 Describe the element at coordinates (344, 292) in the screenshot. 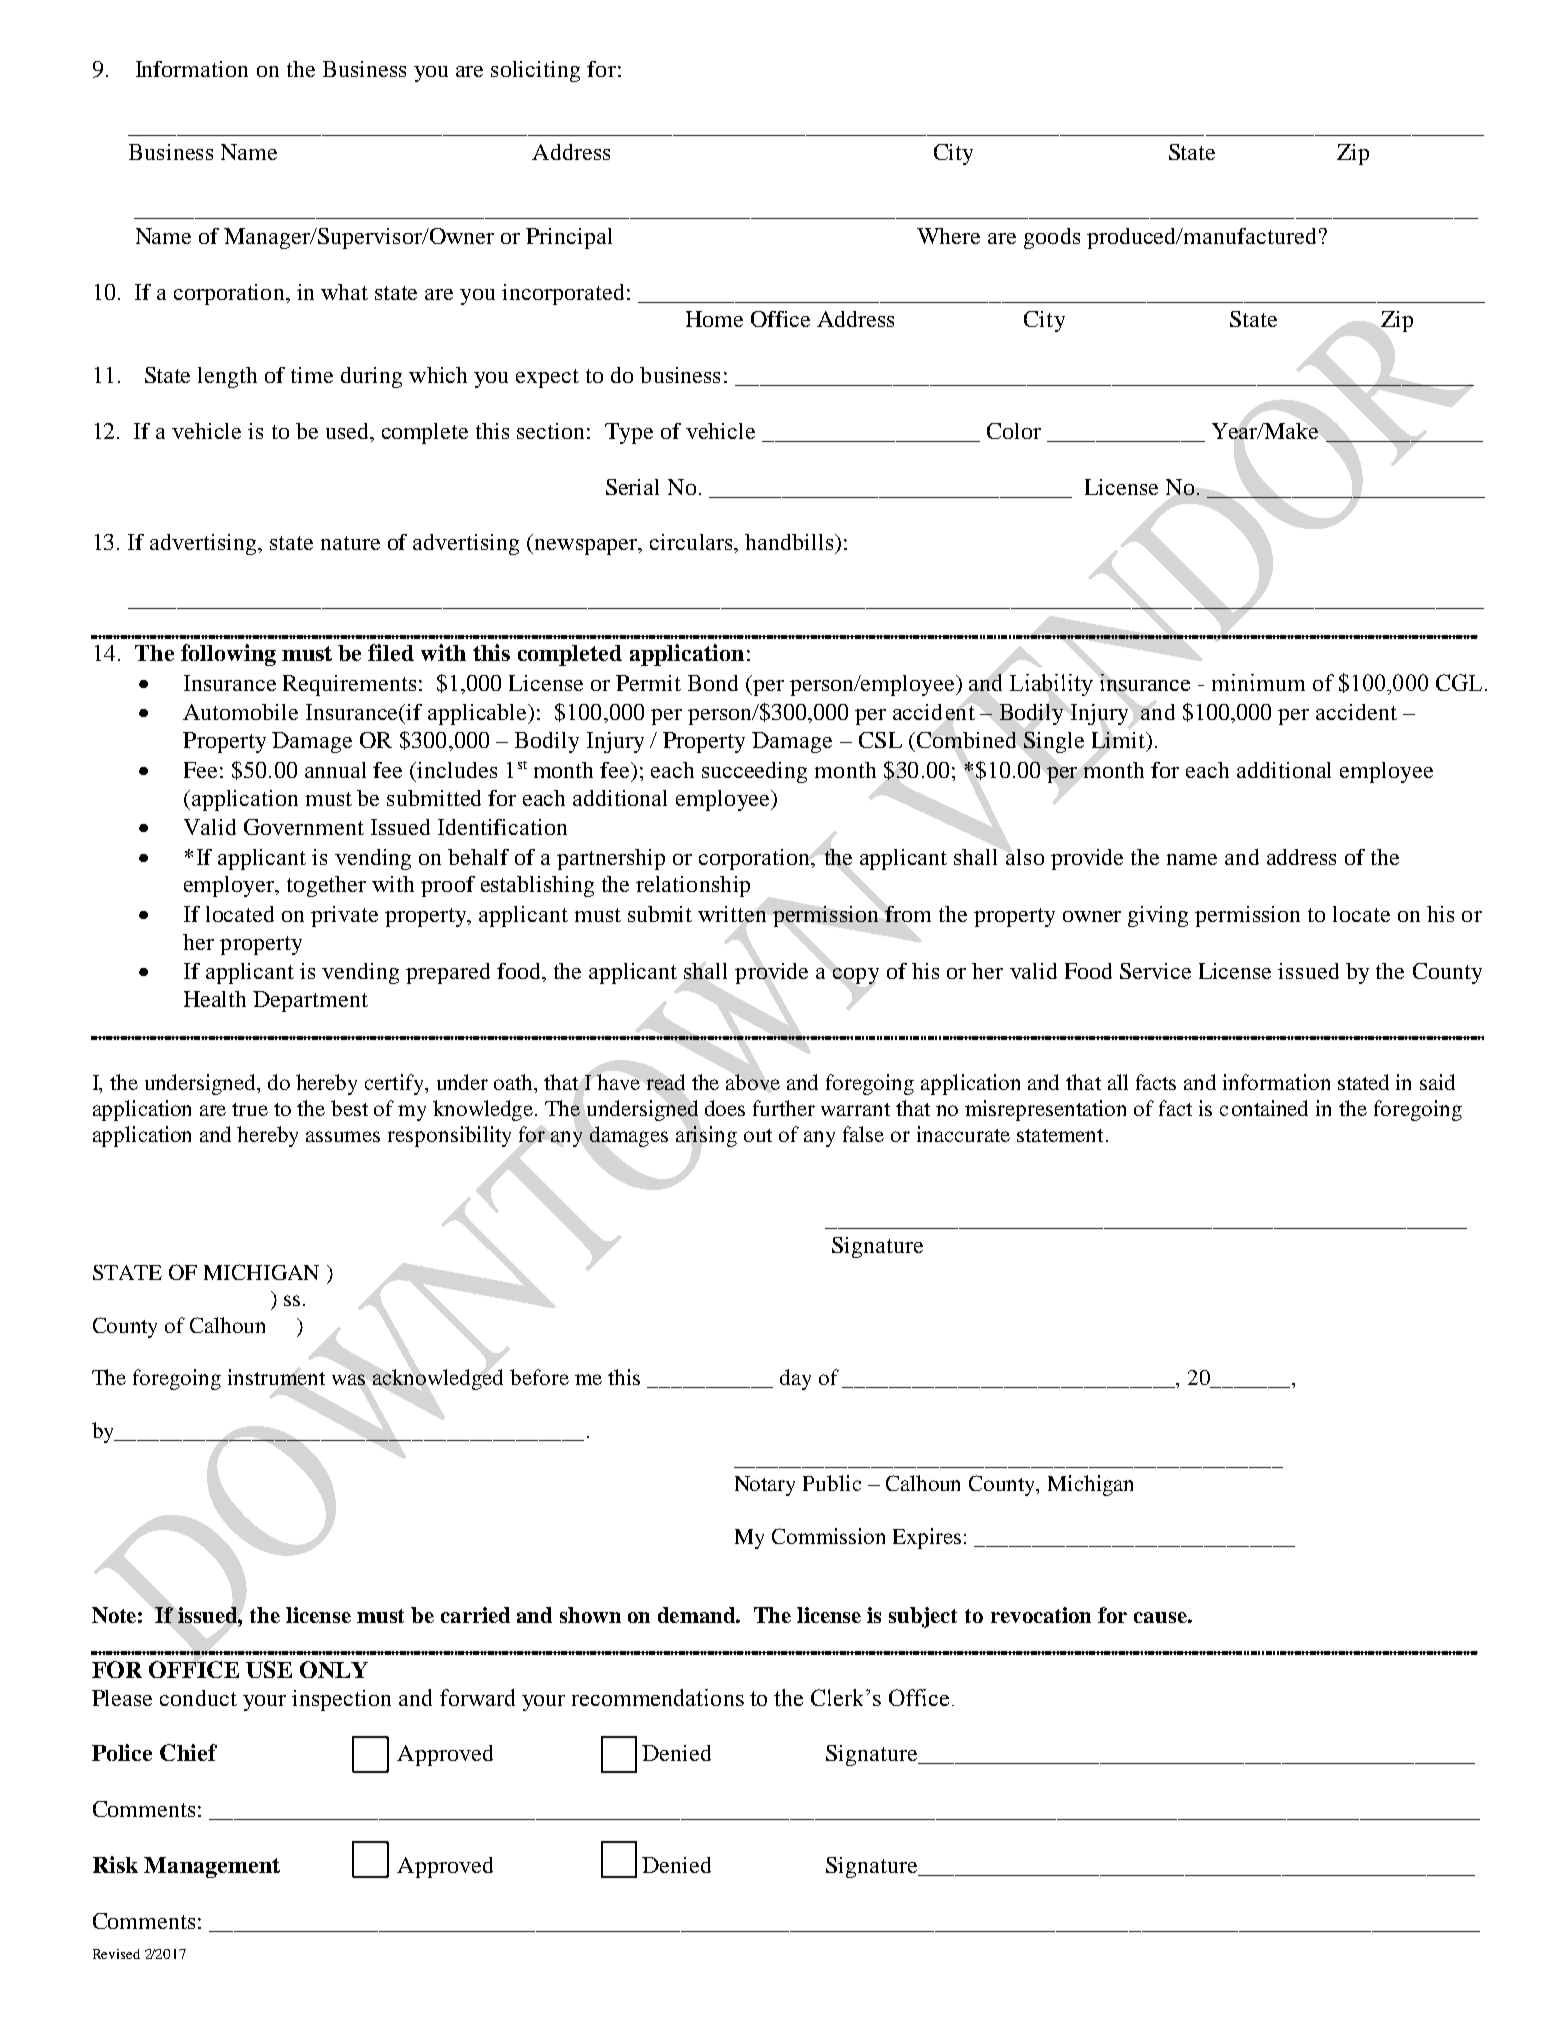

I see `what` at that location.
